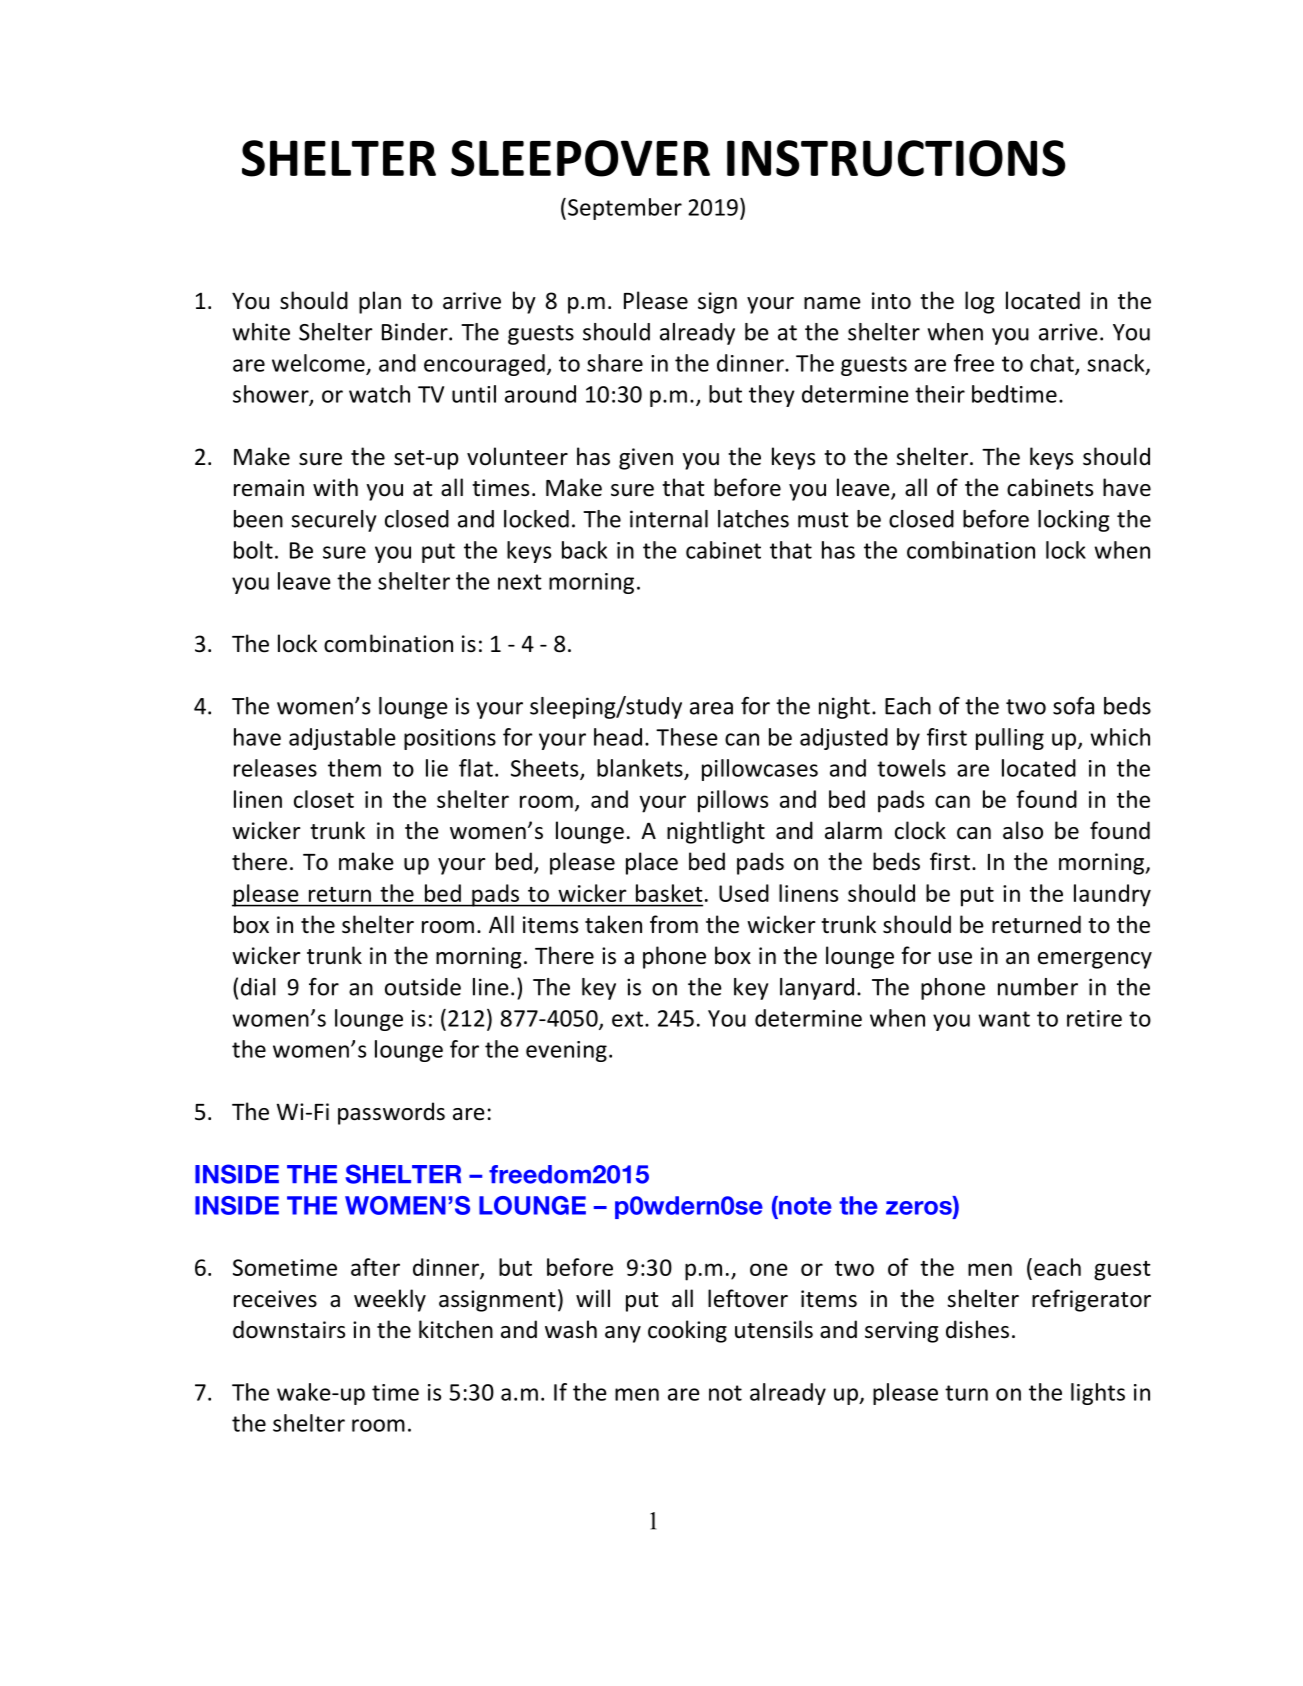 The width and height of the screenshot is (1303, 1686). What do you see at coordinates (1073, 706) in the screenshot?
I see `sofa` at bounding box center [1073, 706].
